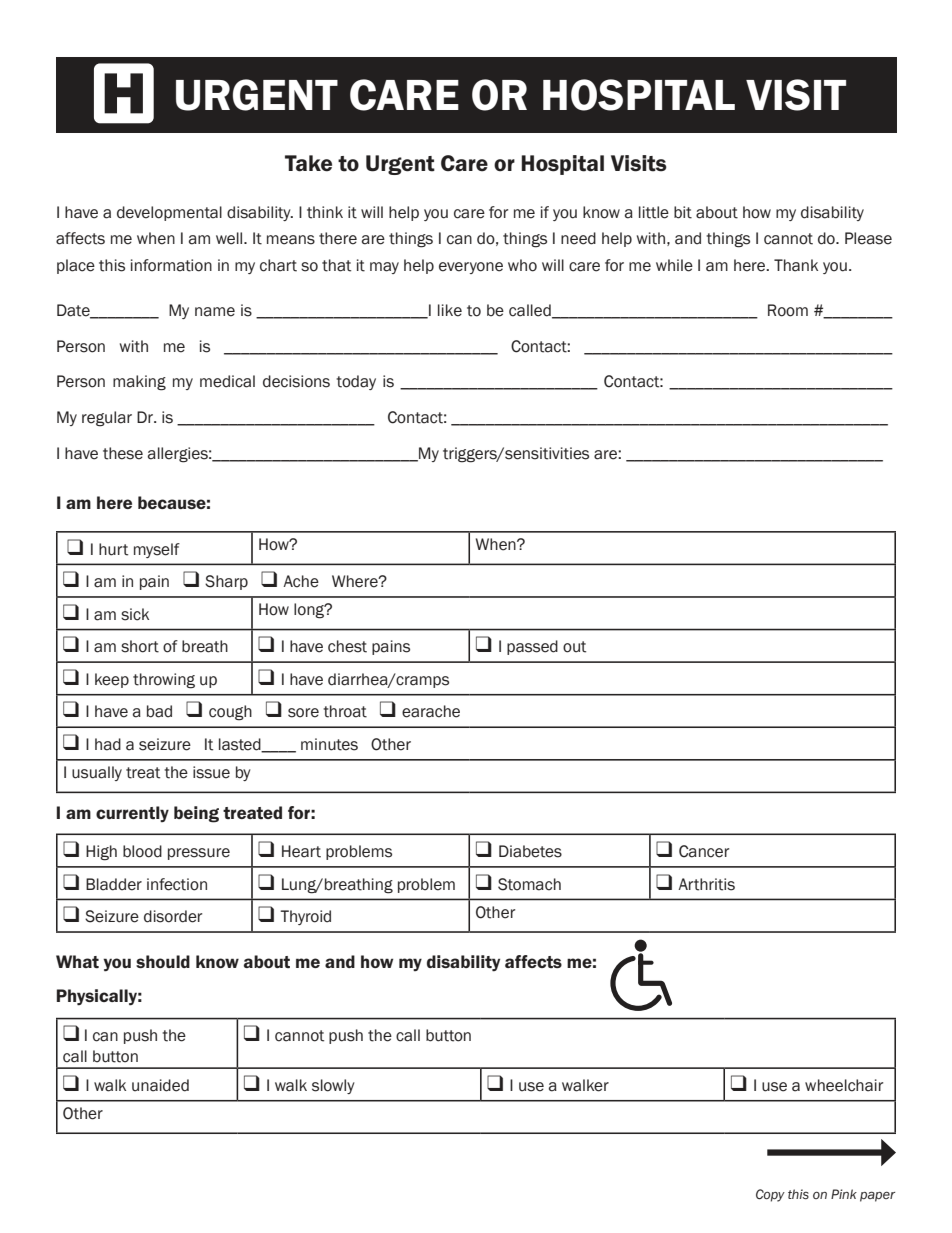 This screenshot has height=1233, width=952. What do you see at coordinates (683, 212) in the screenshot?
I see `bit` at bounding box center [683, 212].
